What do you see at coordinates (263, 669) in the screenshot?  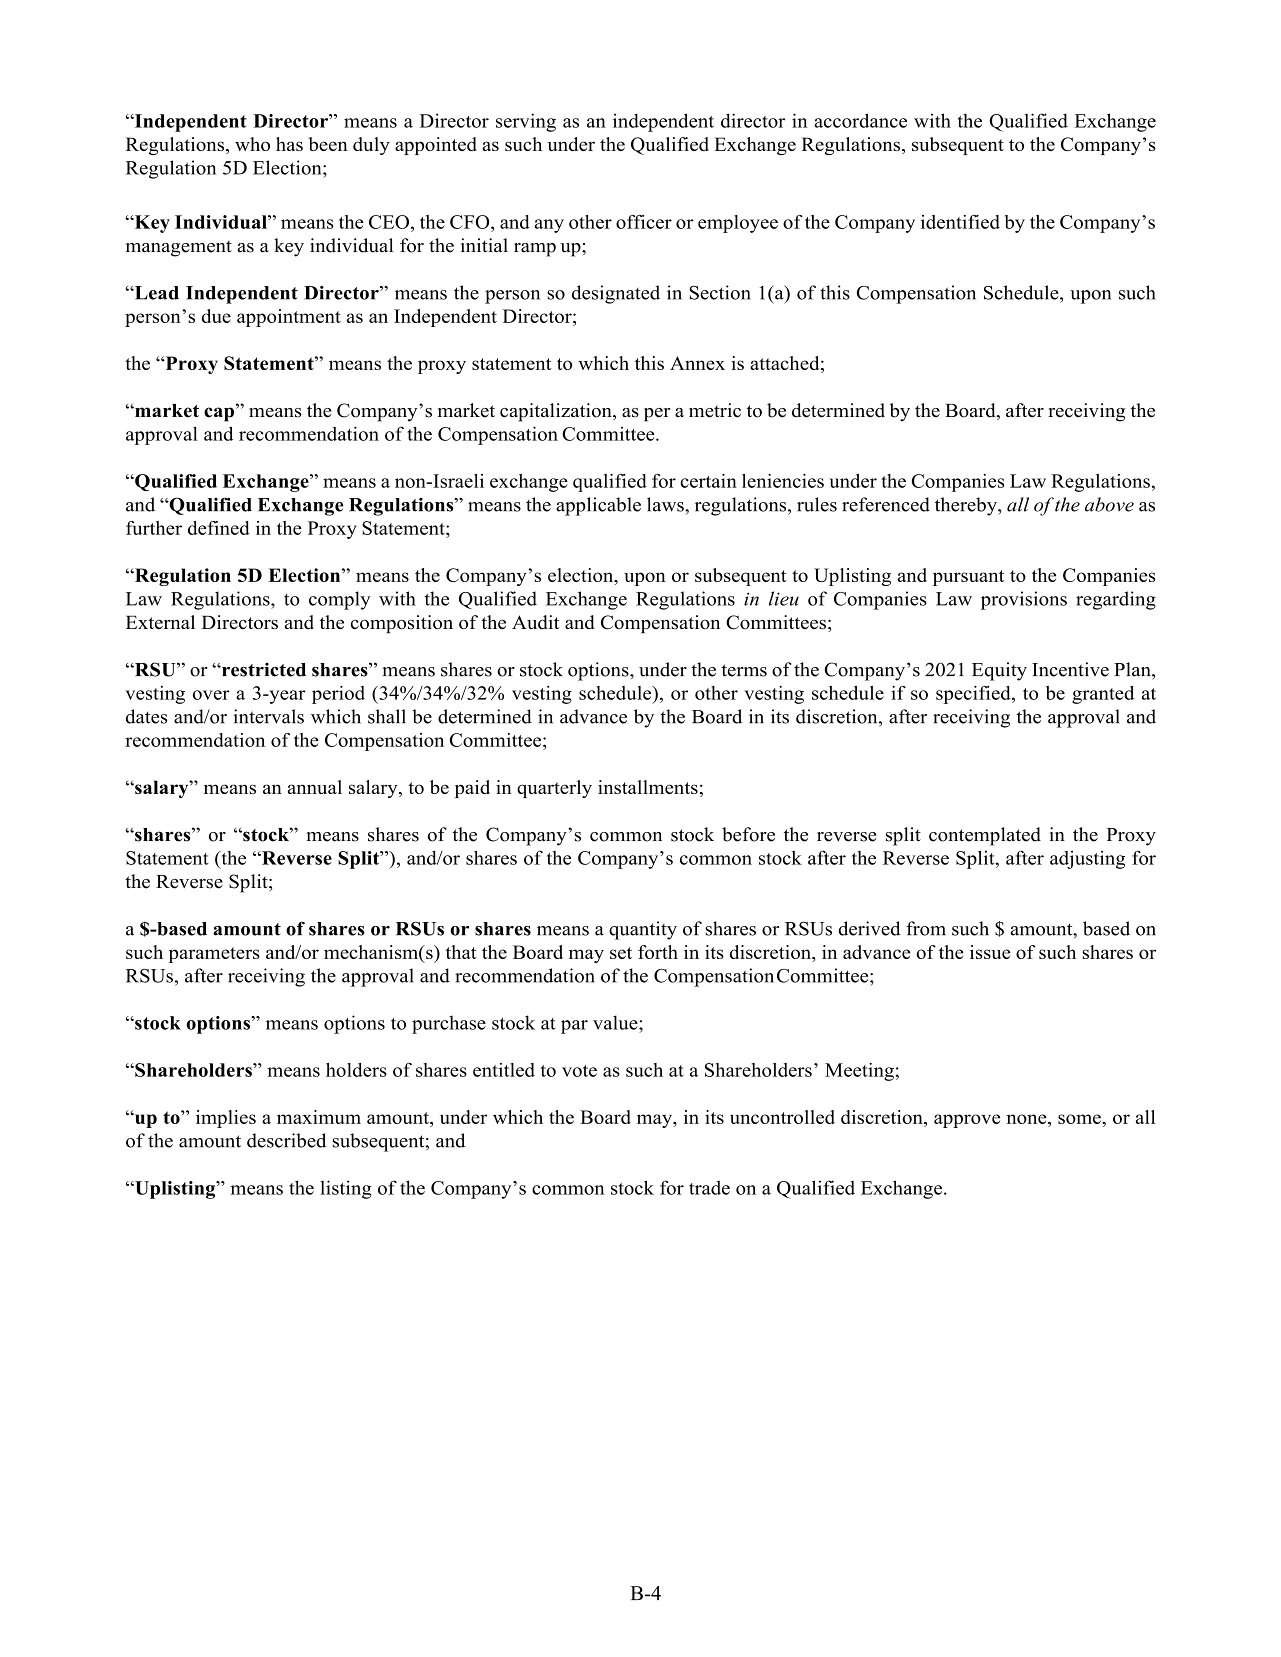 I see `restricted` at bounding box center [263, 669].
